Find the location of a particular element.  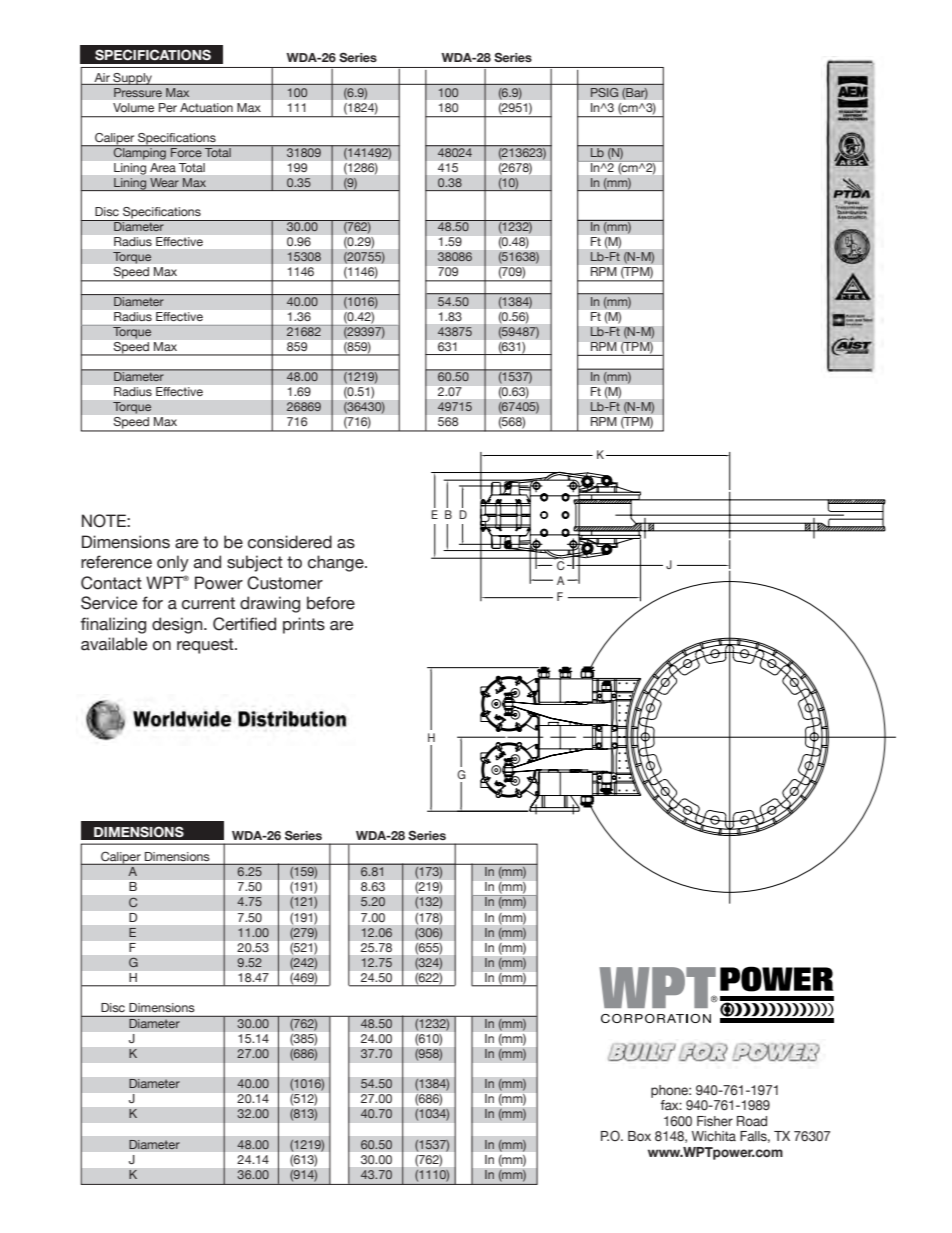

change is located at coordinates (337, 563).
